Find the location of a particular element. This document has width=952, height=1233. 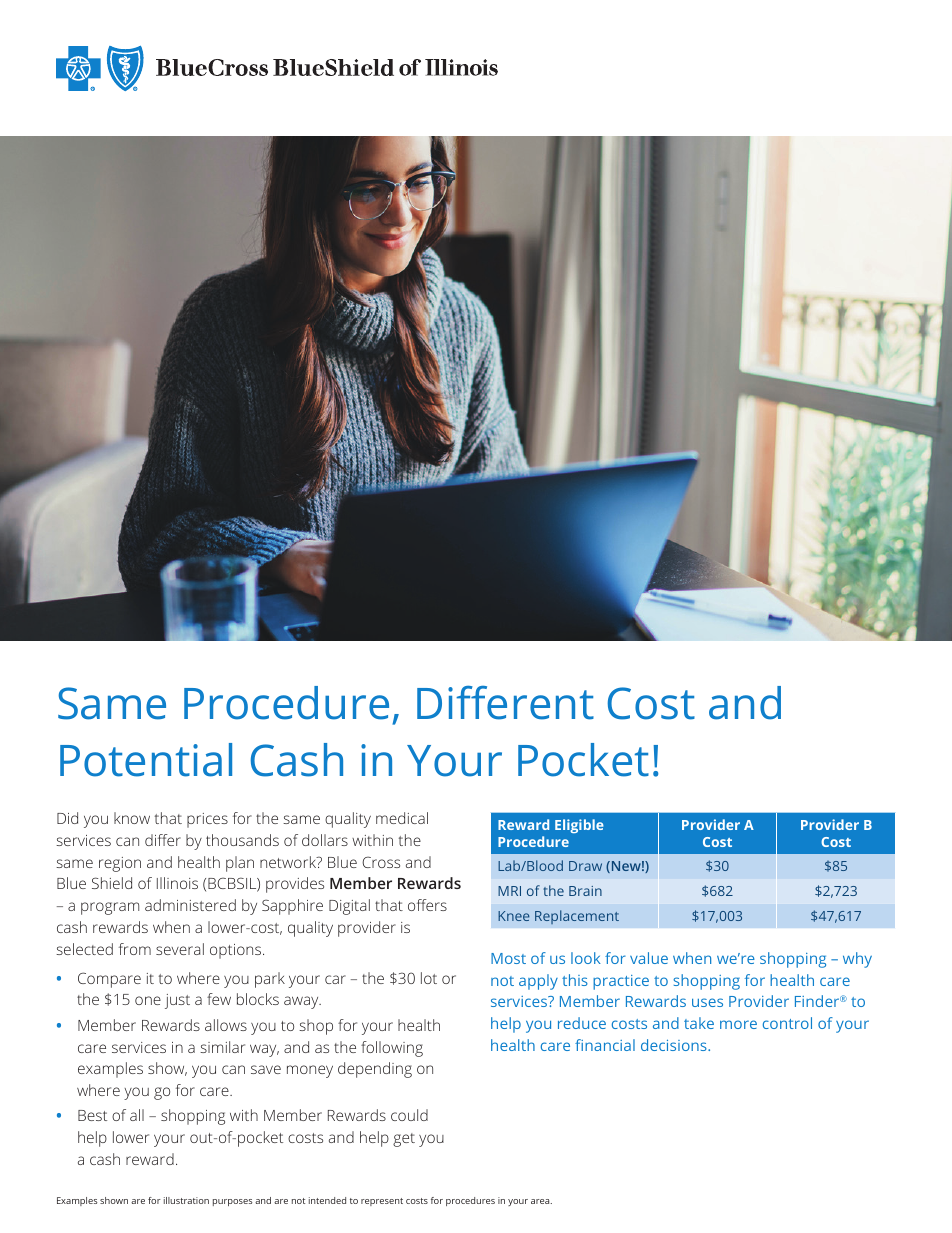

Compare is located at coordinates (109, 980).
